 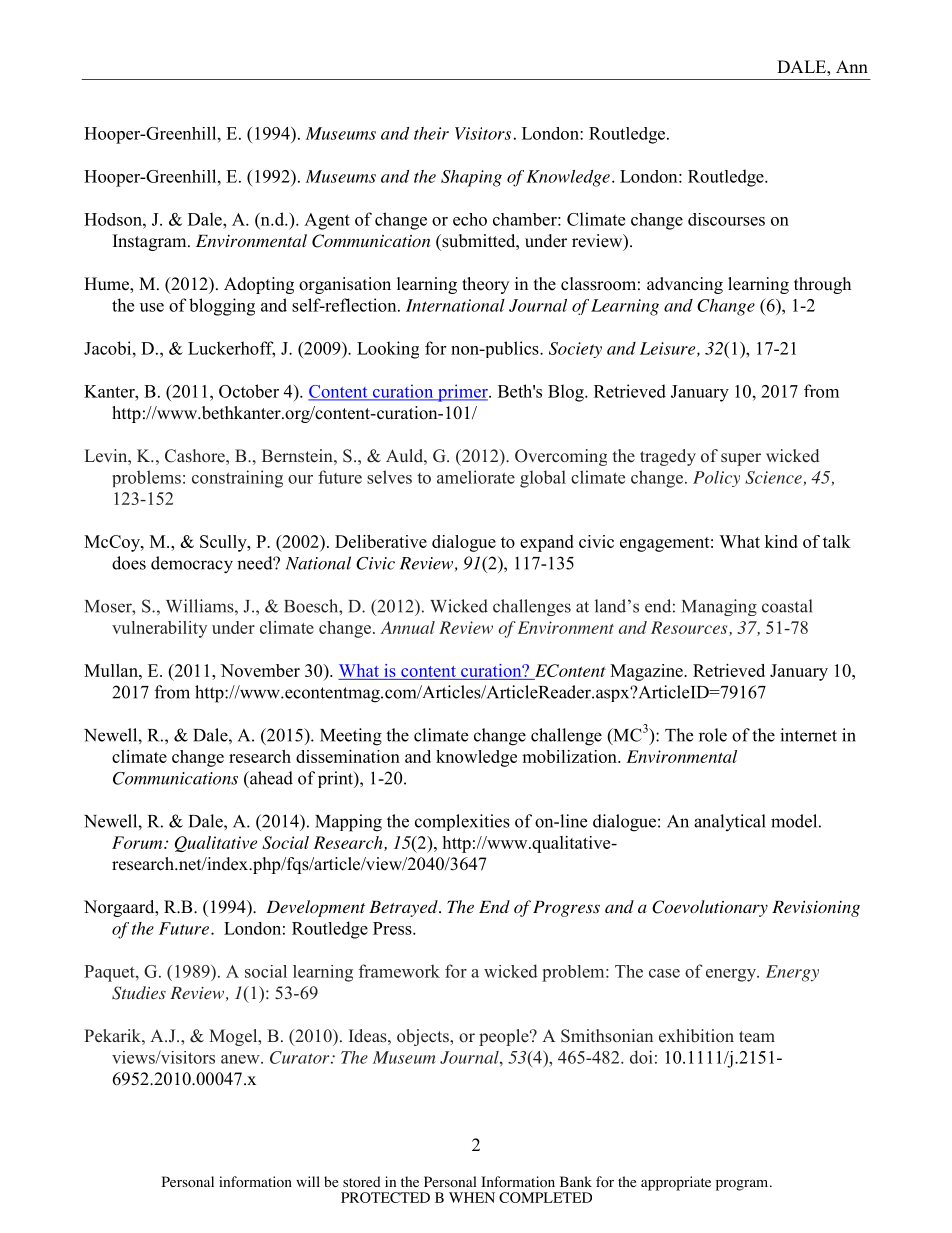 I want to click on anew, so click(x=241, y=1059).
